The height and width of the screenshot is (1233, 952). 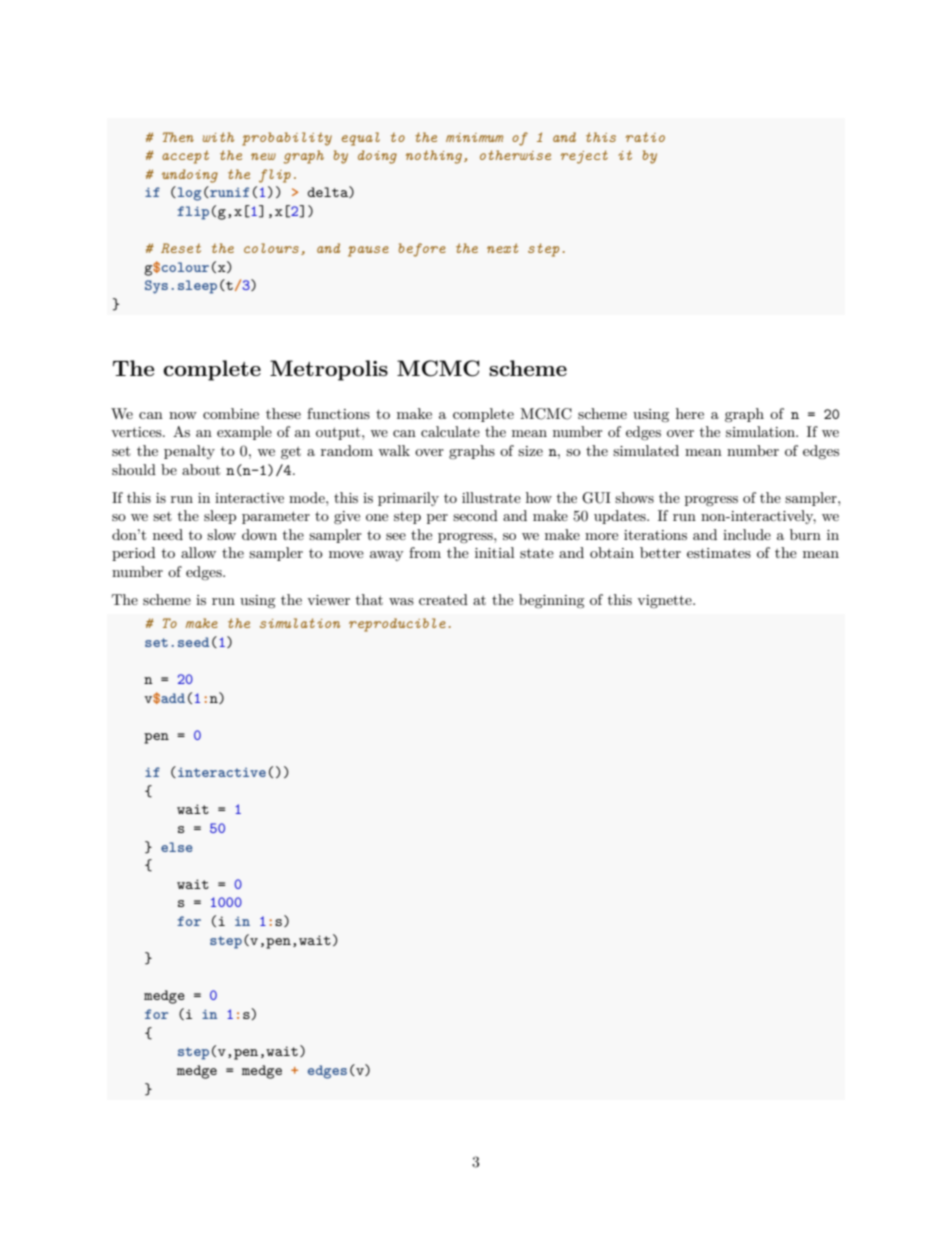 I want to click on else, so click(x=176, y=847).
